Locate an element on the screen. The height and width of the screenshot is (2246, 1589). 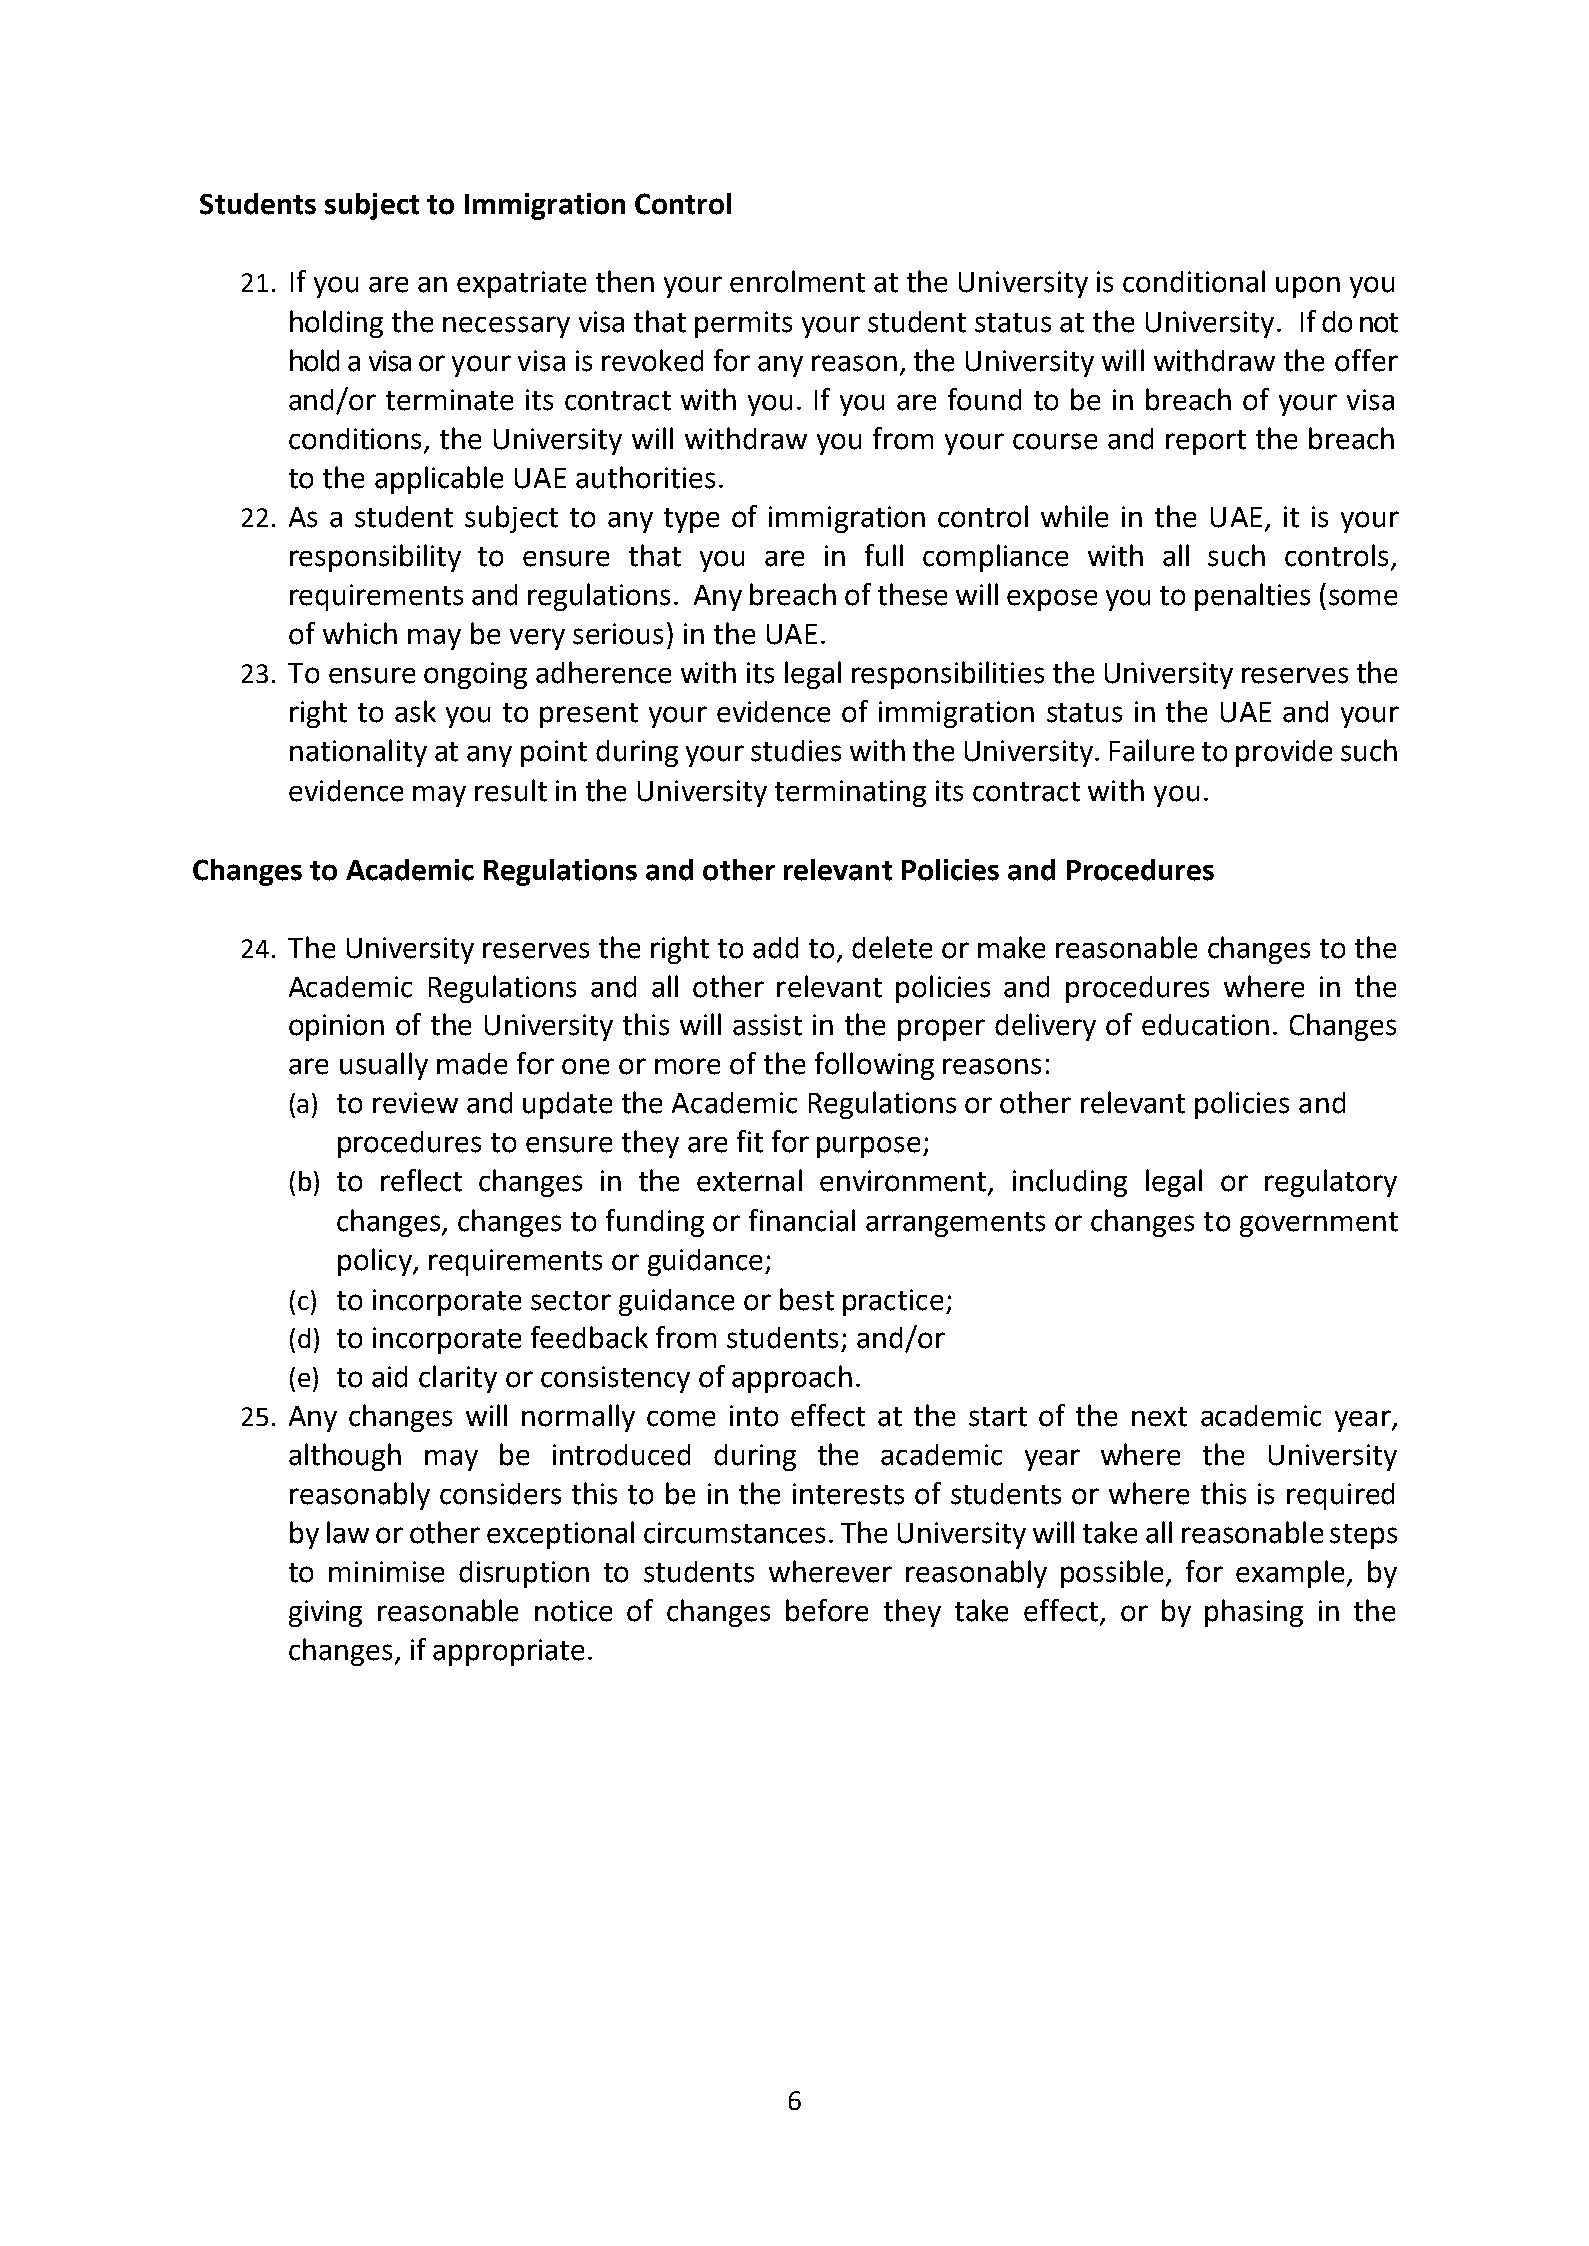
appropriate is located at coordinates (508, 1652).
